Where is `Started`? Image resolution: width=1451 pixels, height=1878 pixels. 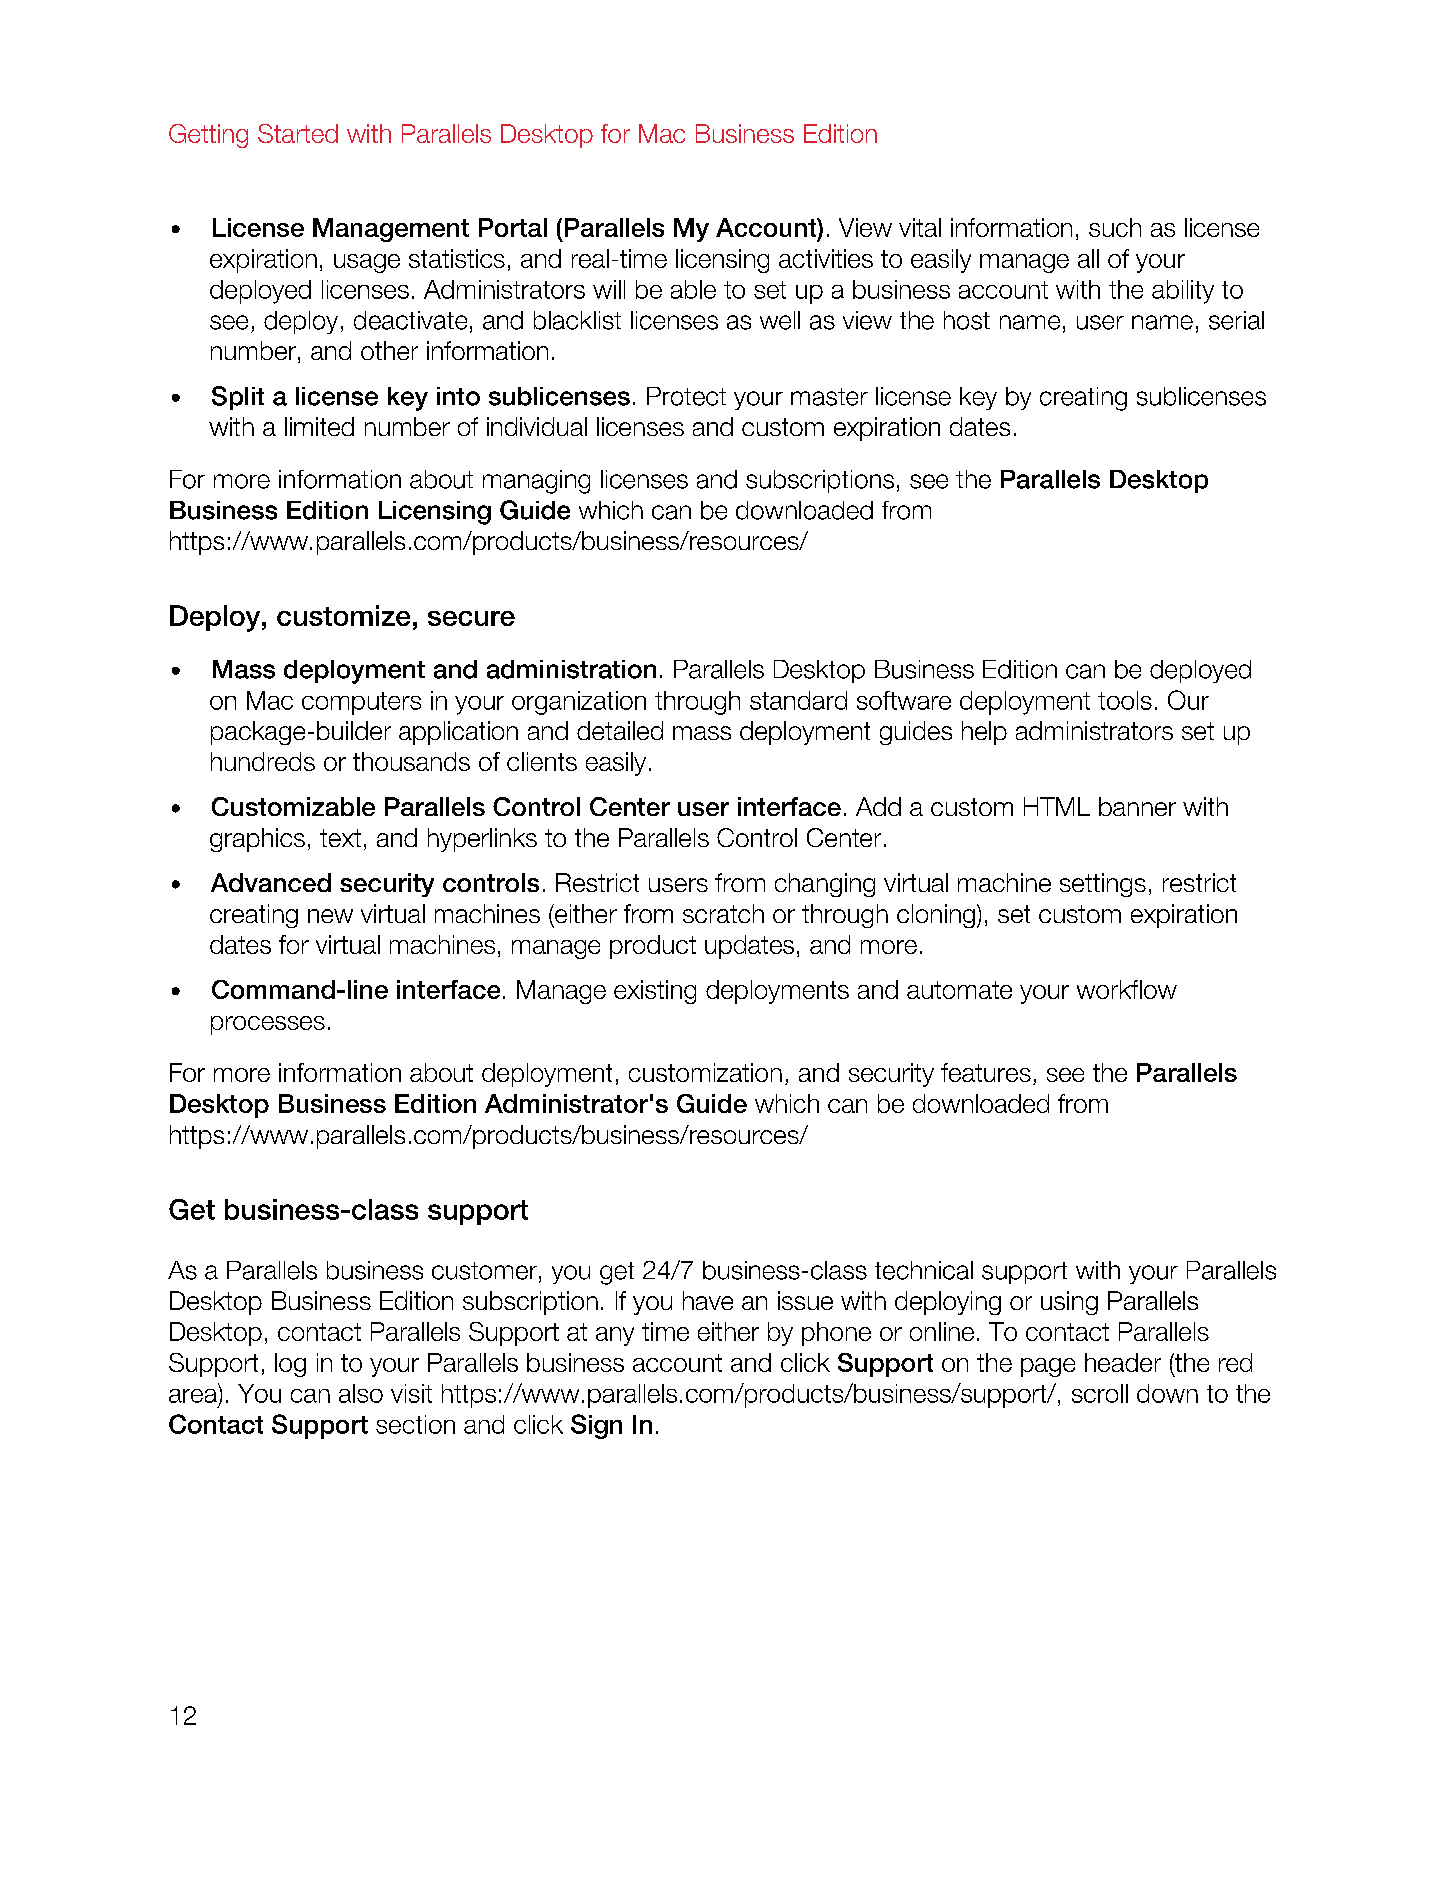 Started is located at coordinates (298, 133).
